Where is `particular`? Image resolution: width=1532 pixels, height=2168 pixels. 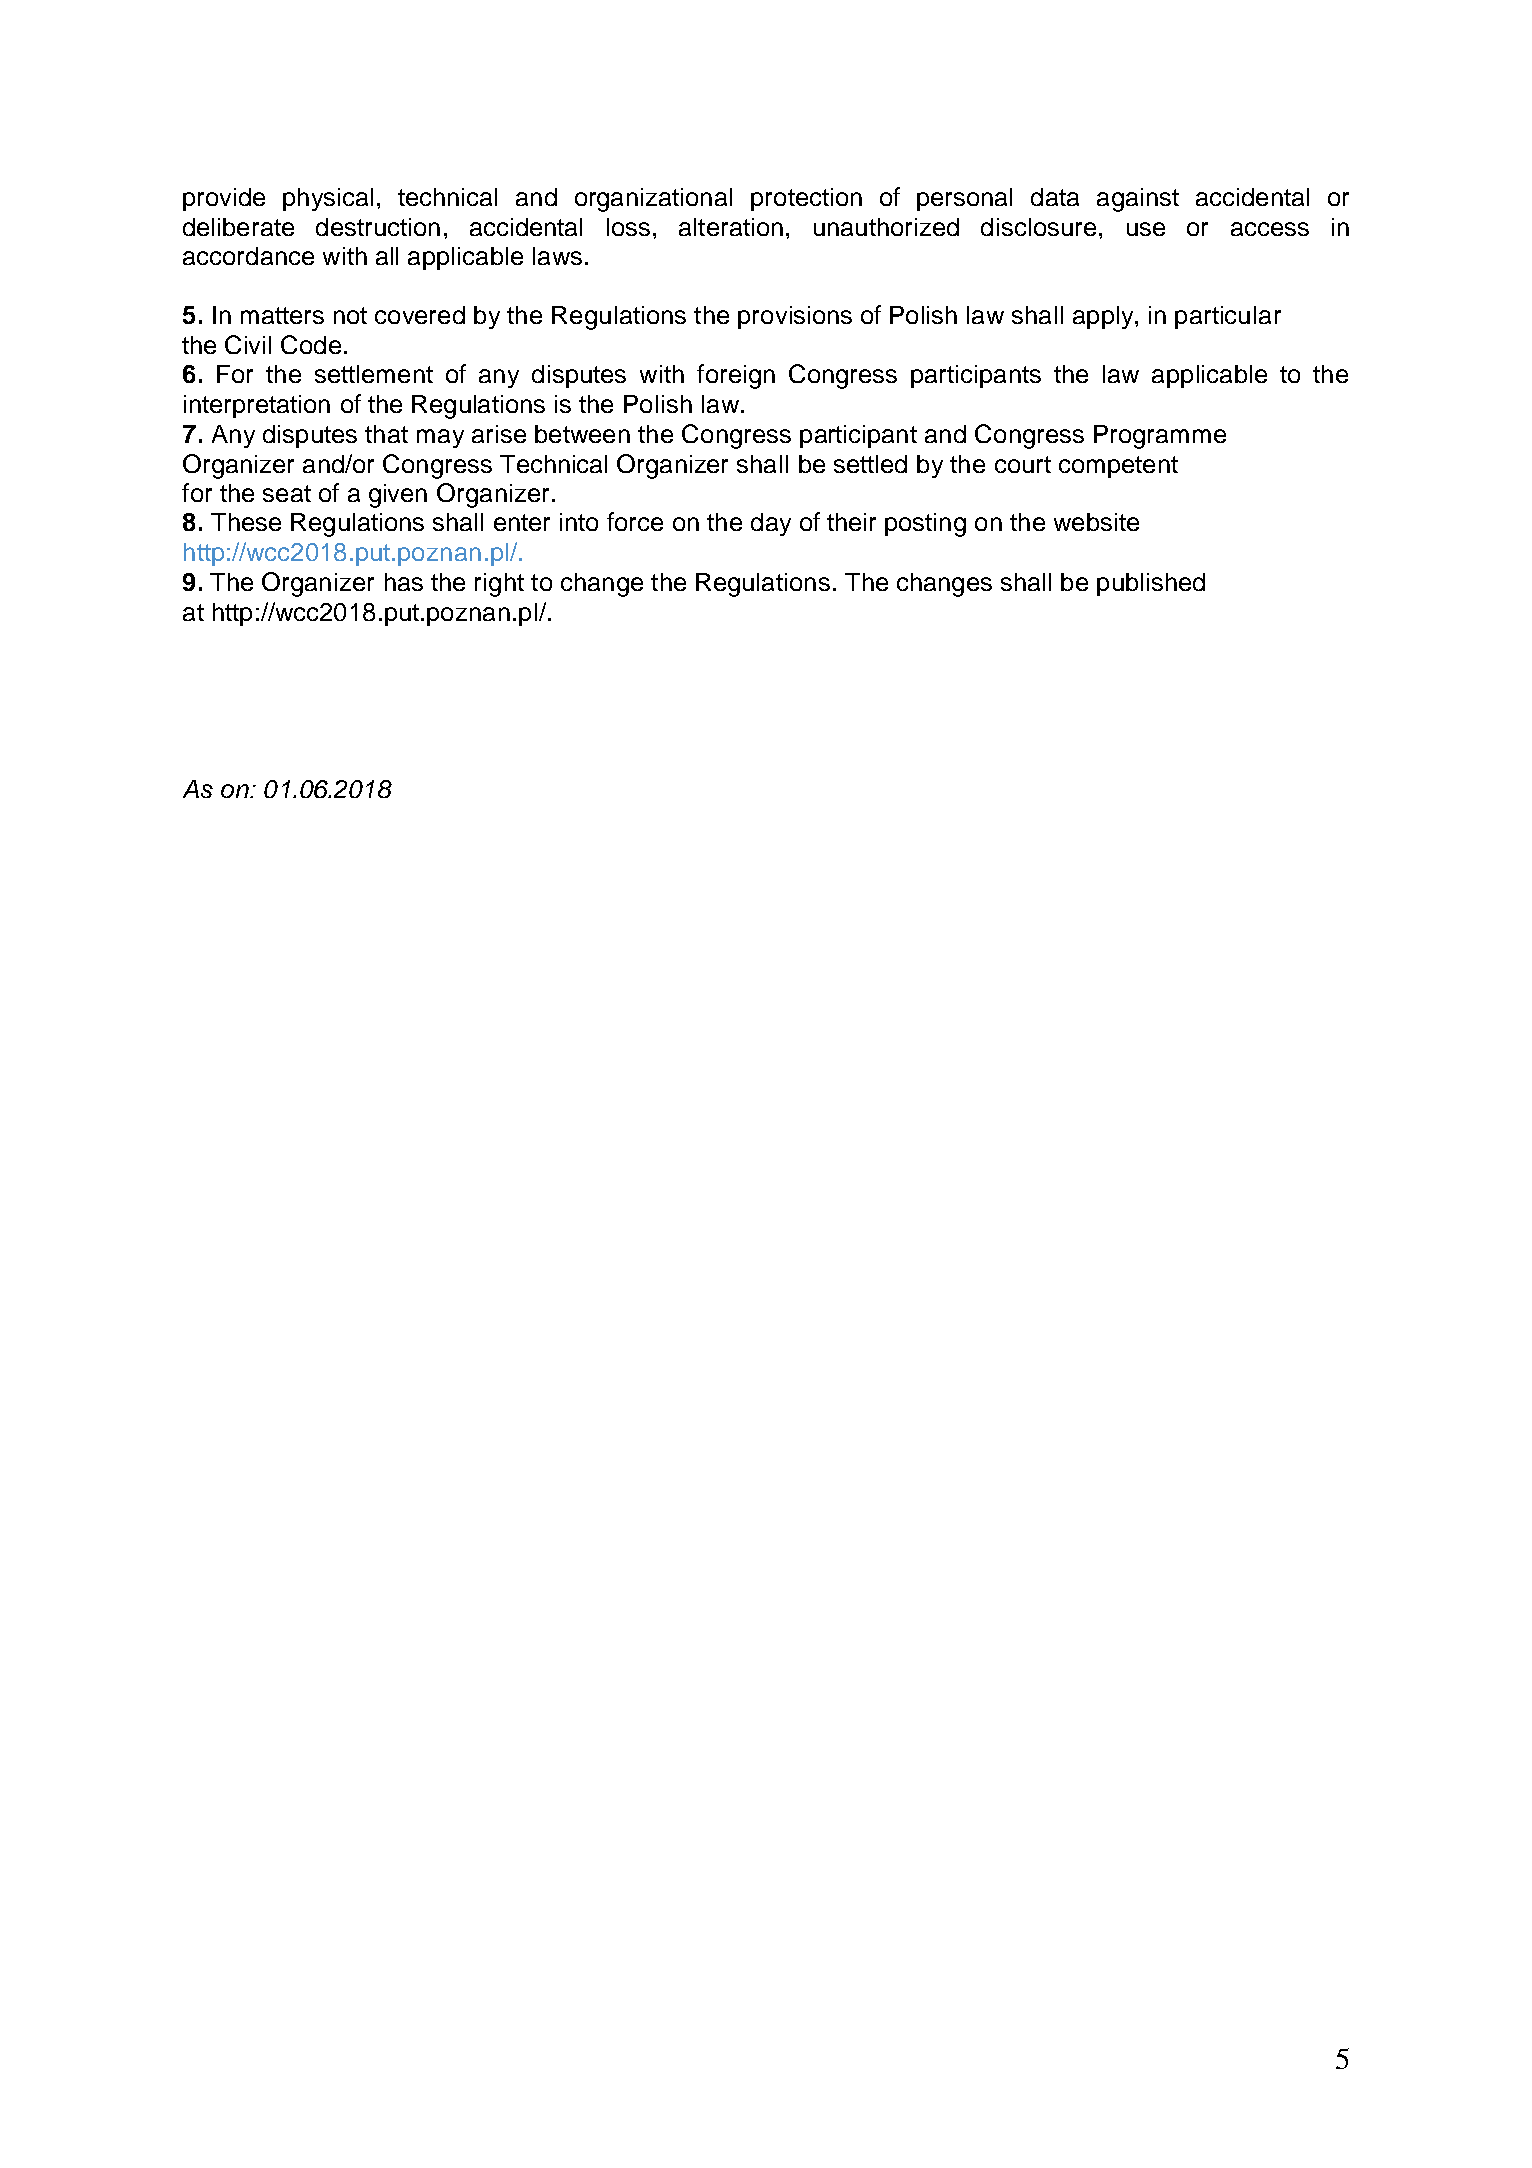
particular is located at coordinates (1228, 317).
